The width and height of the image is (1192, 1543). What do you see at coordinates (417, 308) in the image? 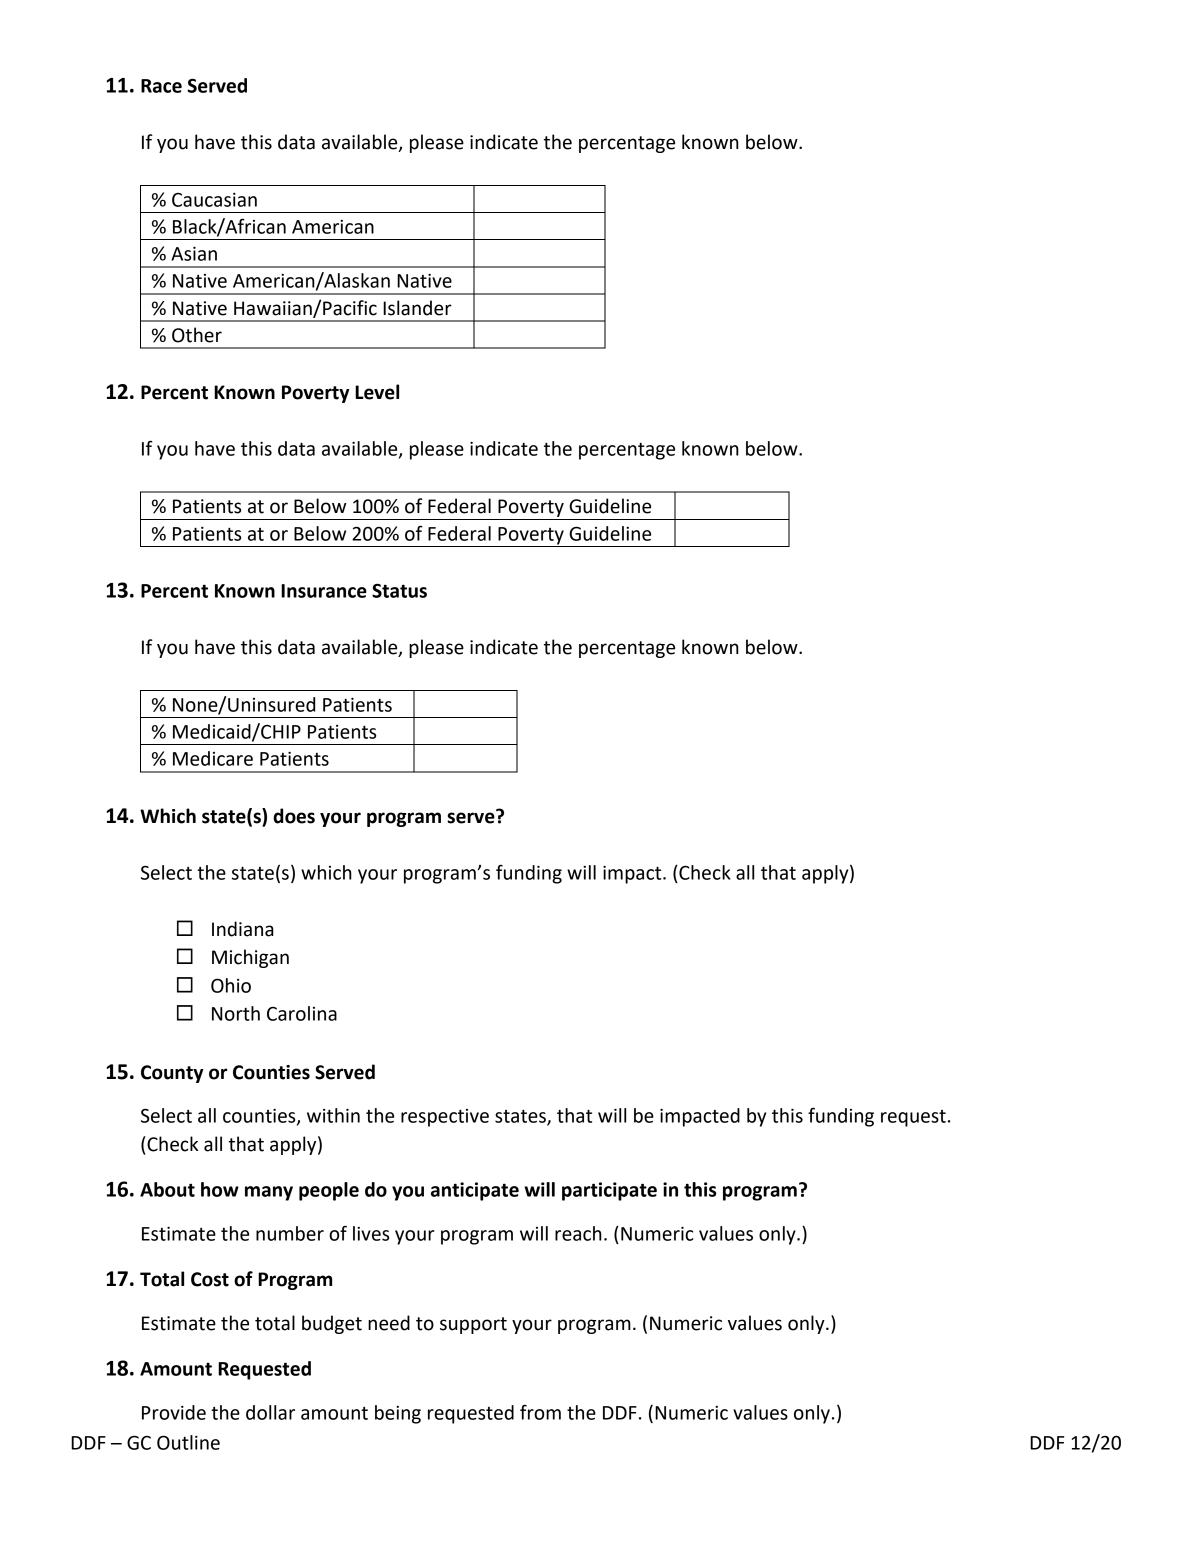
I see `Islander` at bounding box center [417, 308].
